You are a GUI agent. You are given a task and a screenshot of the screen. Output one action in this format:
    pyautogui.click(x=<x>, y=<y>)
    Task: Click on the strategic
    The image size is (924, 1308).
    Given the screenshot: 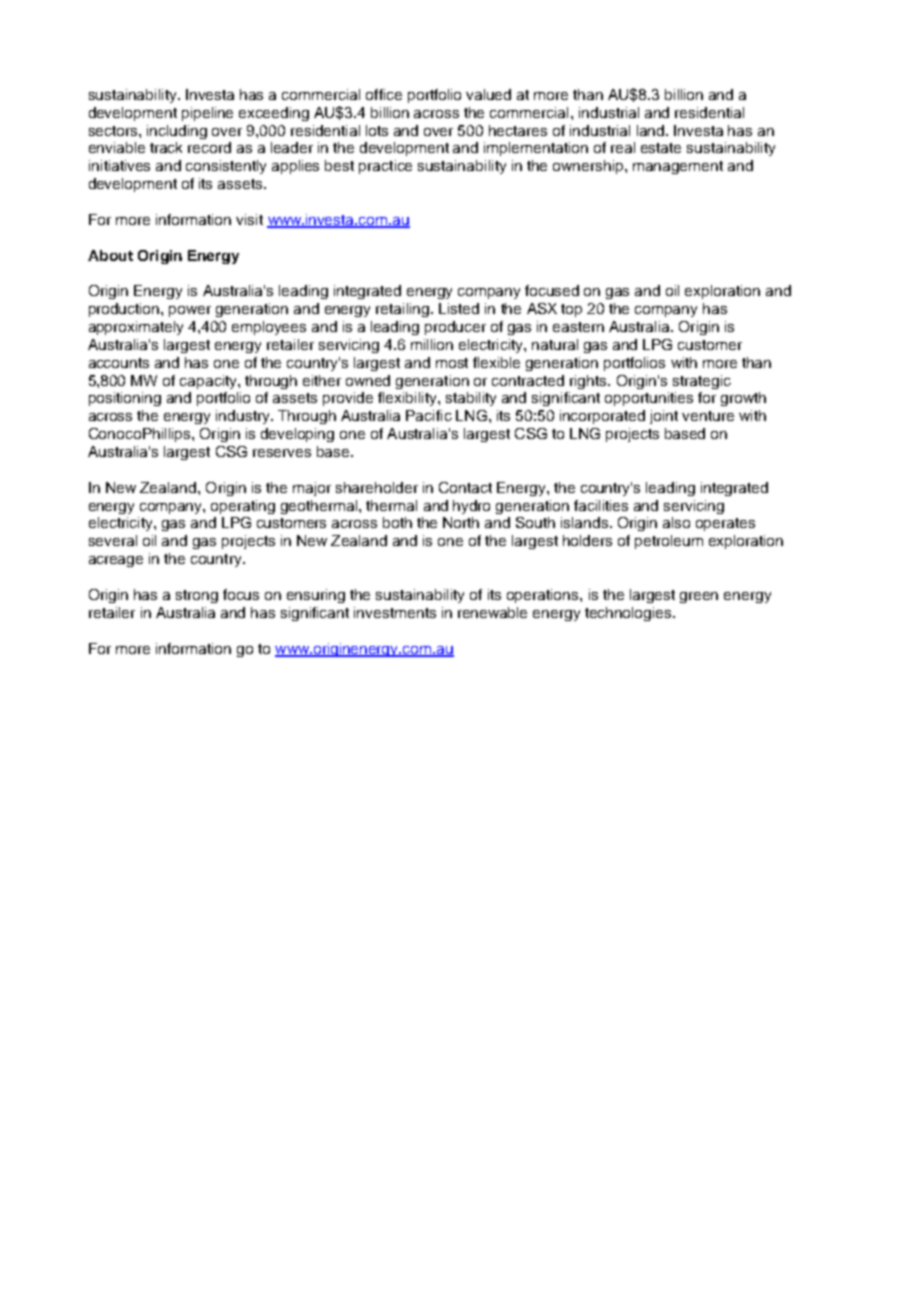 What is the action you would take?
    pyautogui.click(x=702, y=382)
